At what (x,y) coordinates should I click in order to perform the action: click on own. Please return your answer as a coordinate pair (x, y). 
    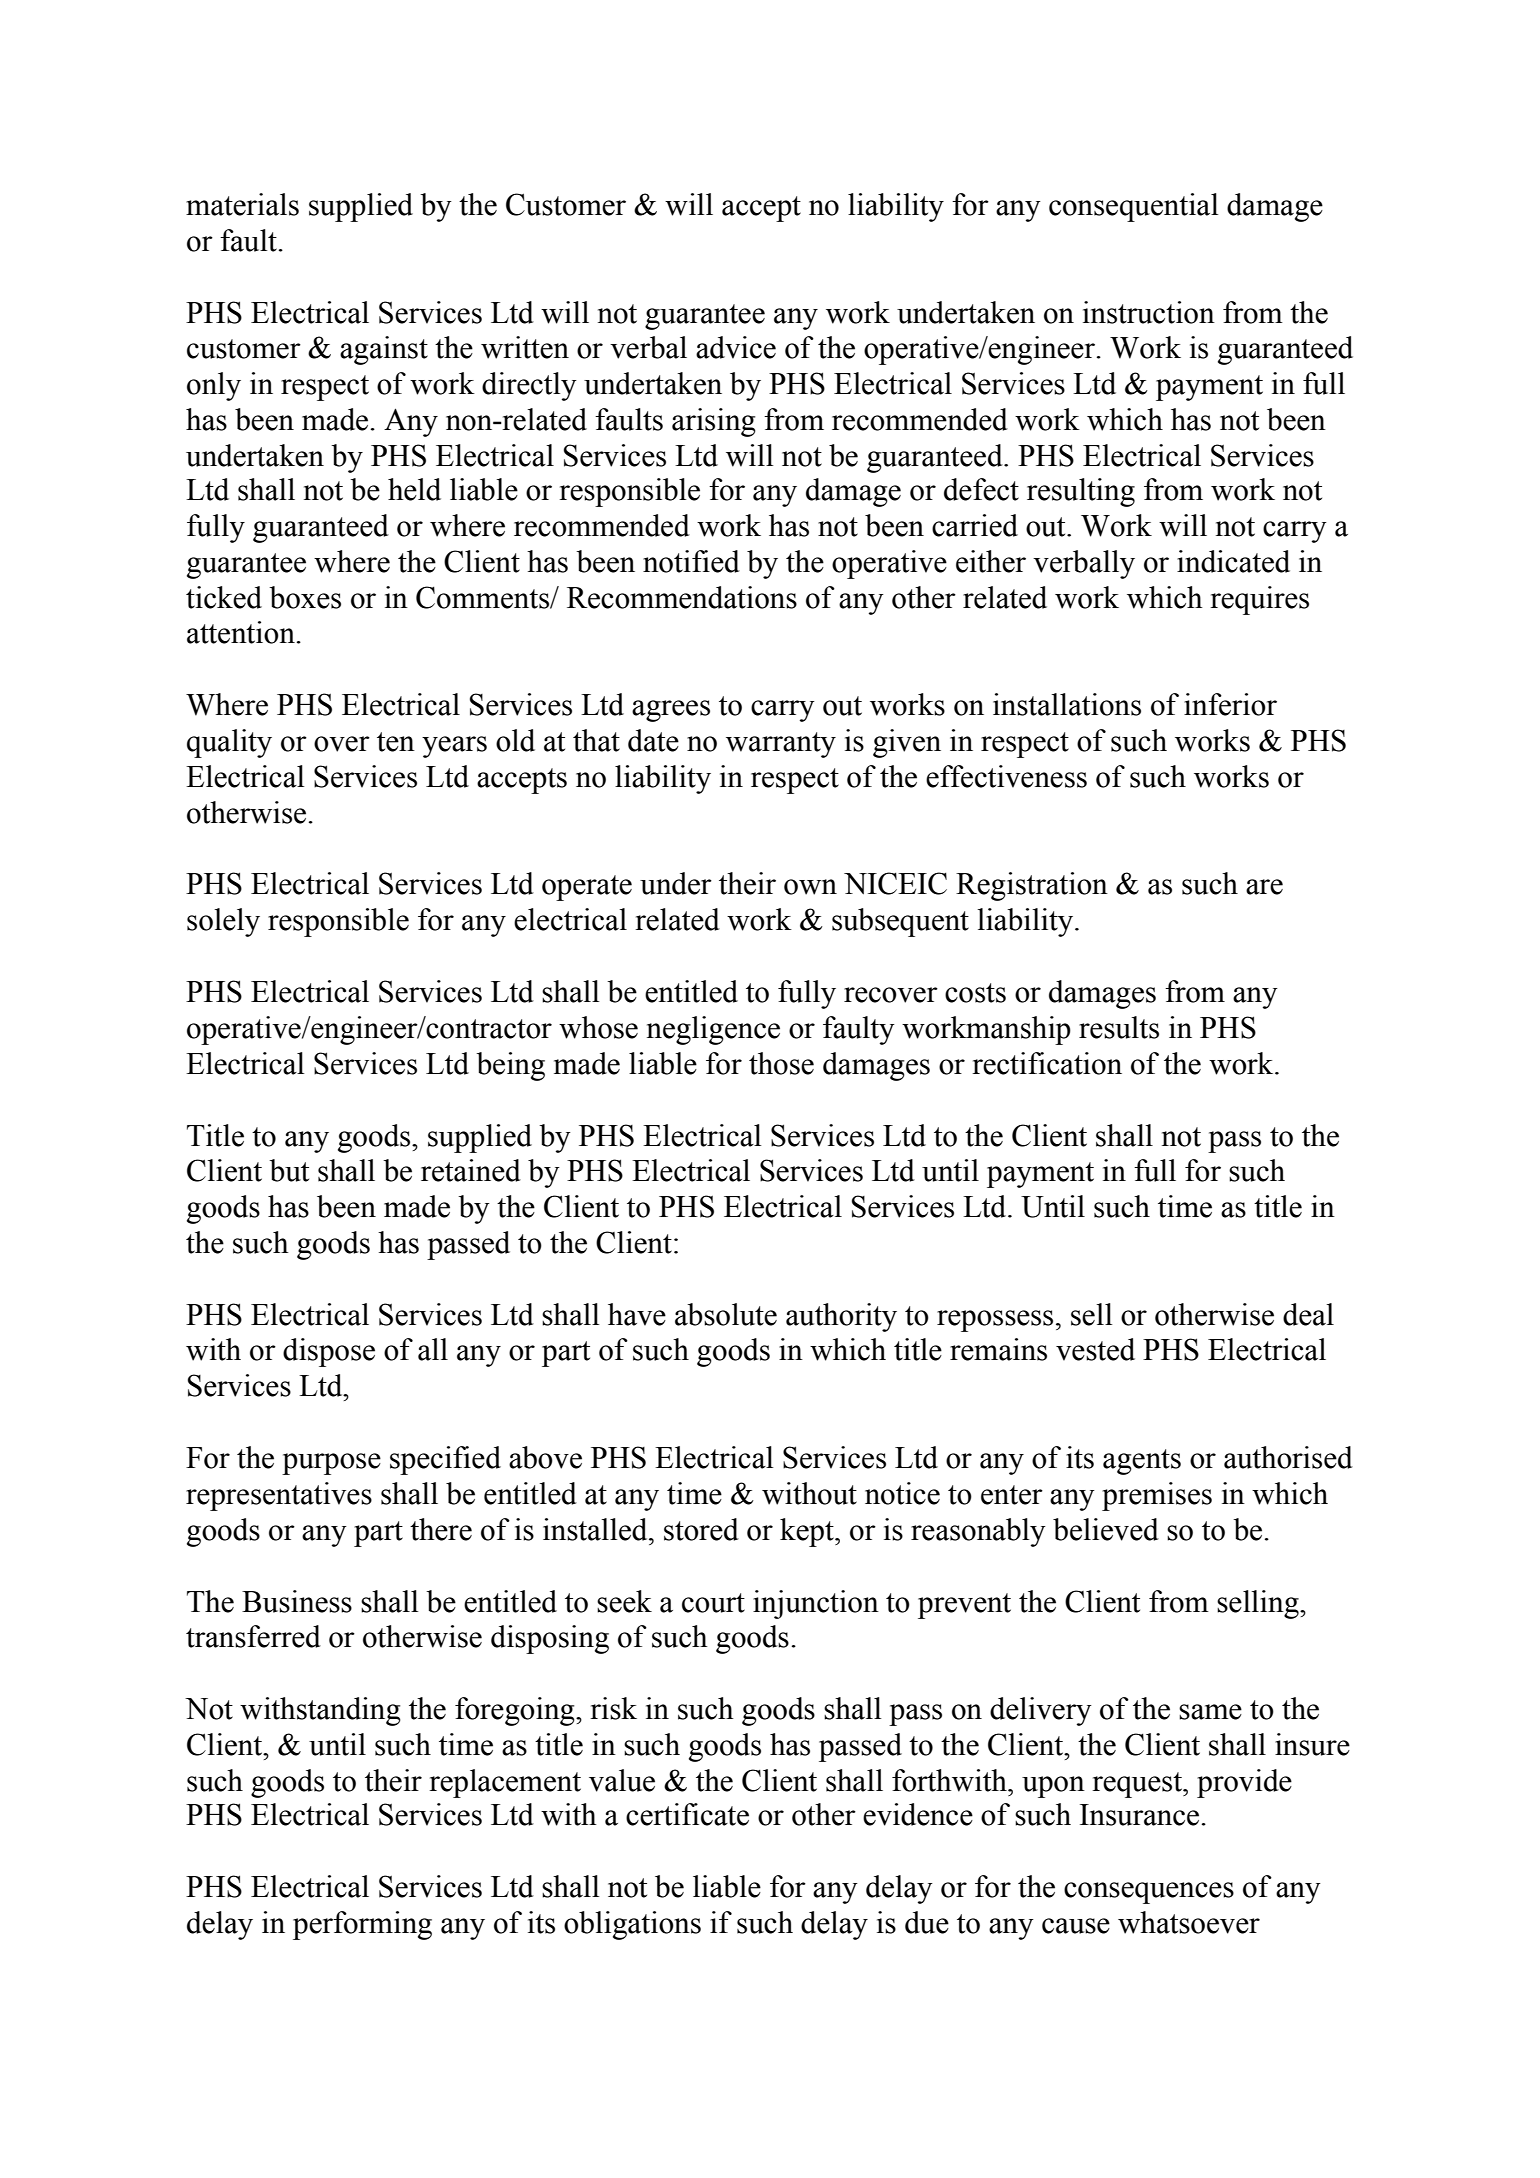
    Looking at the image, I should click on (810, 887).
